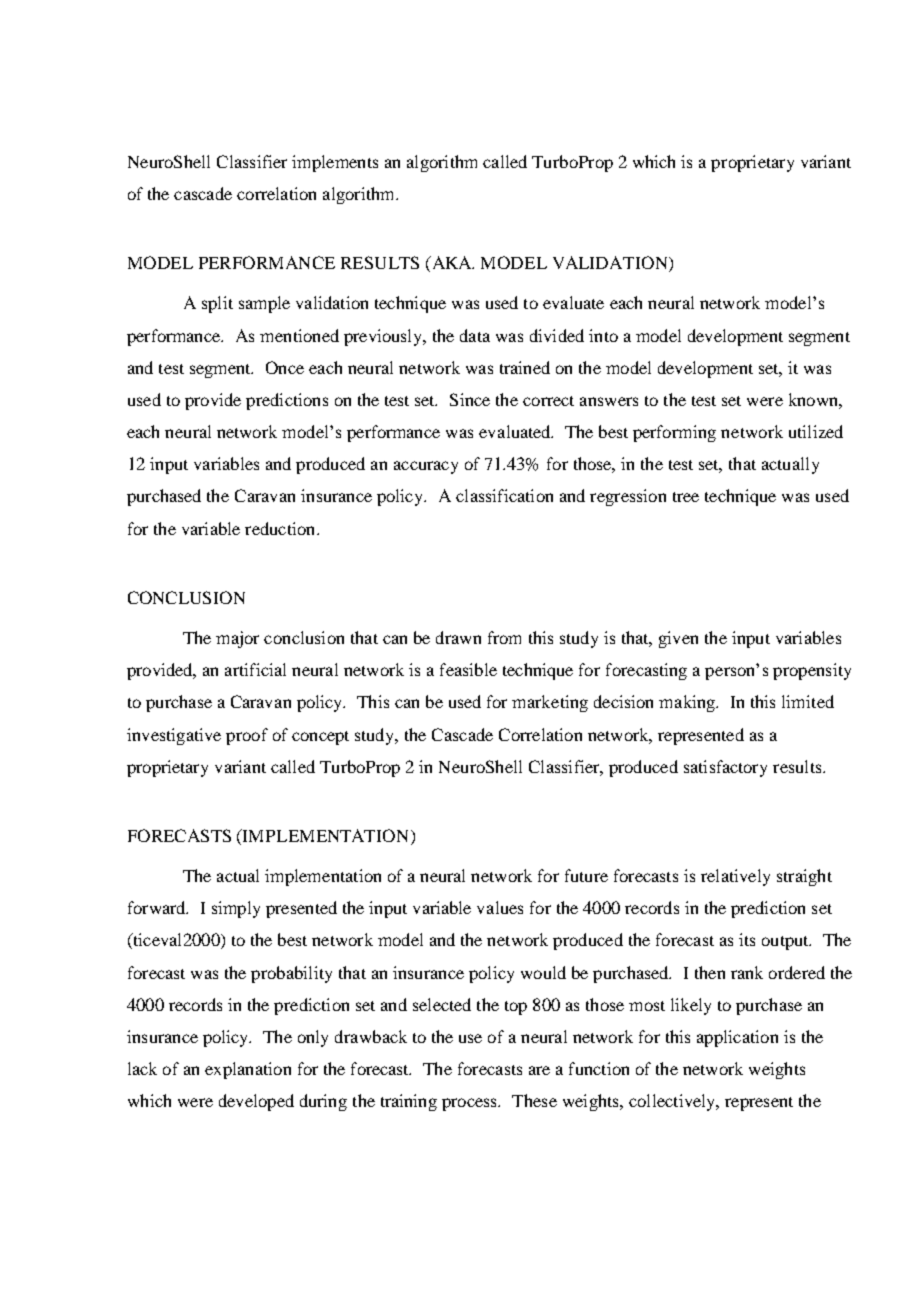 Image resolution: width=924 pixels, height=1308 pixels. I want to click on implements, so click(335, 163).
